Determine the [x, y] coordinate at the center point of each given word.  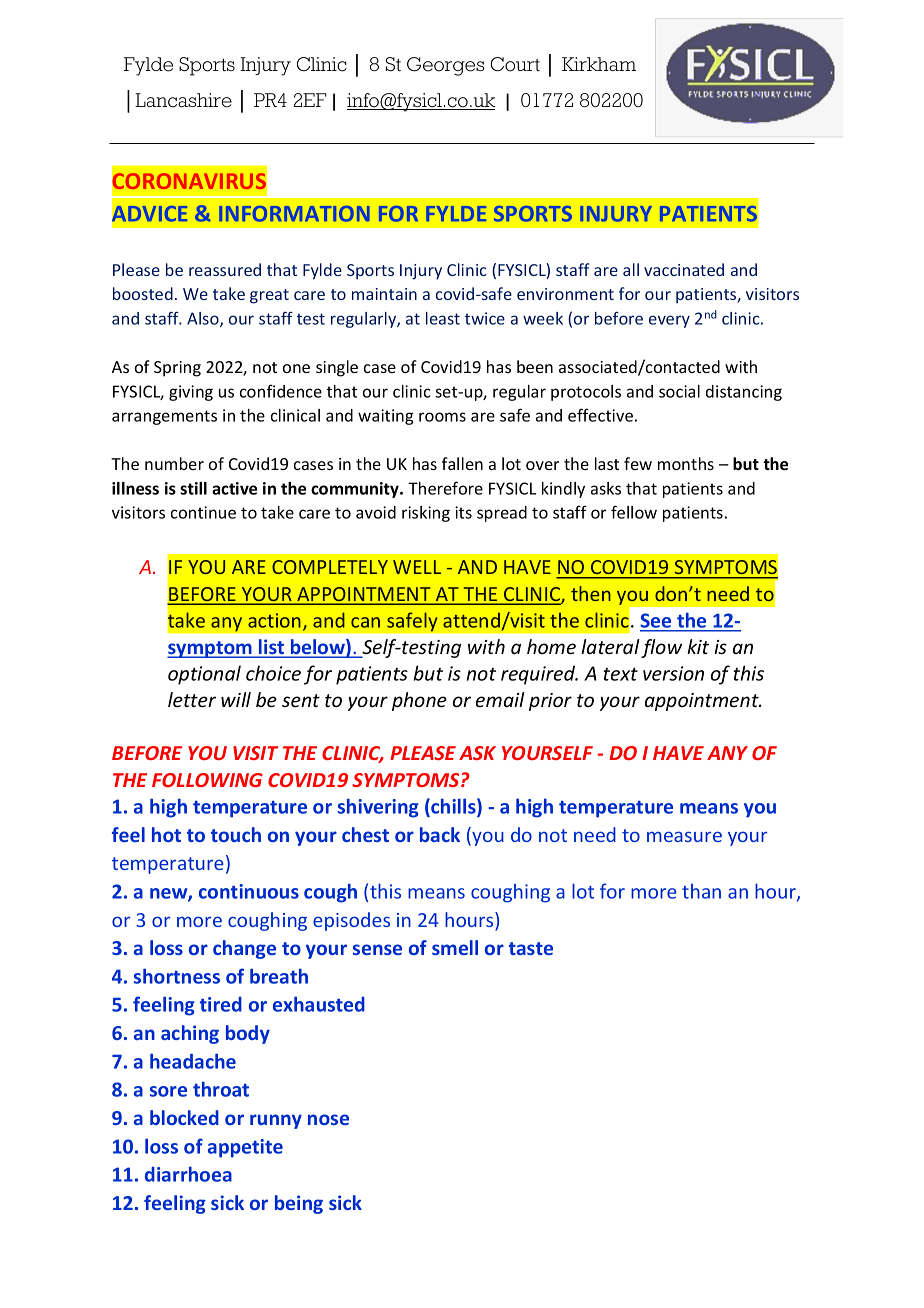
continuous [249, 891]
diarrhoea [188, 1174]
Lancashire [183, 100]
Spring [177, 369]
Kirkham [599, 64]
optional [204, 675]
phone [419, 701]
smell [455, 947]
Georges [445, 66]
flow [661, 648]
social [679, 391]
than [701, 891]
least [443, 318]
